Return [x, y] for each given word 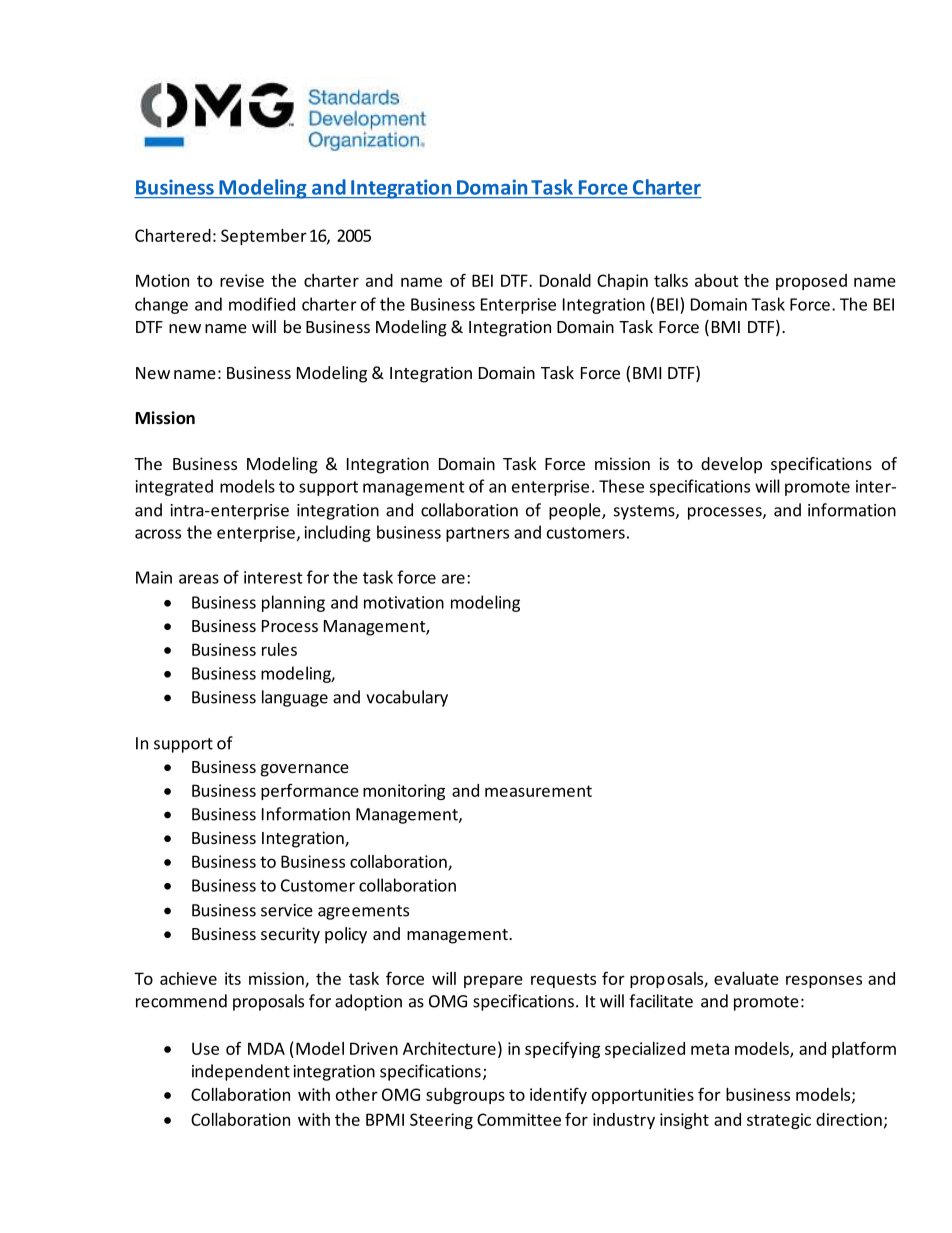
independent [241, 1072]
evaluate [746, 978]
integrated [174, 487]
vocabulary [407, 698]
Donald [565, 280]
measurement [538, 791]
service [287, 910]
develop [731, 465]
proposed [811, 282]
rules [279, 649]
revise [242, 280]
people [576, 511]
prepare [493, 981]
